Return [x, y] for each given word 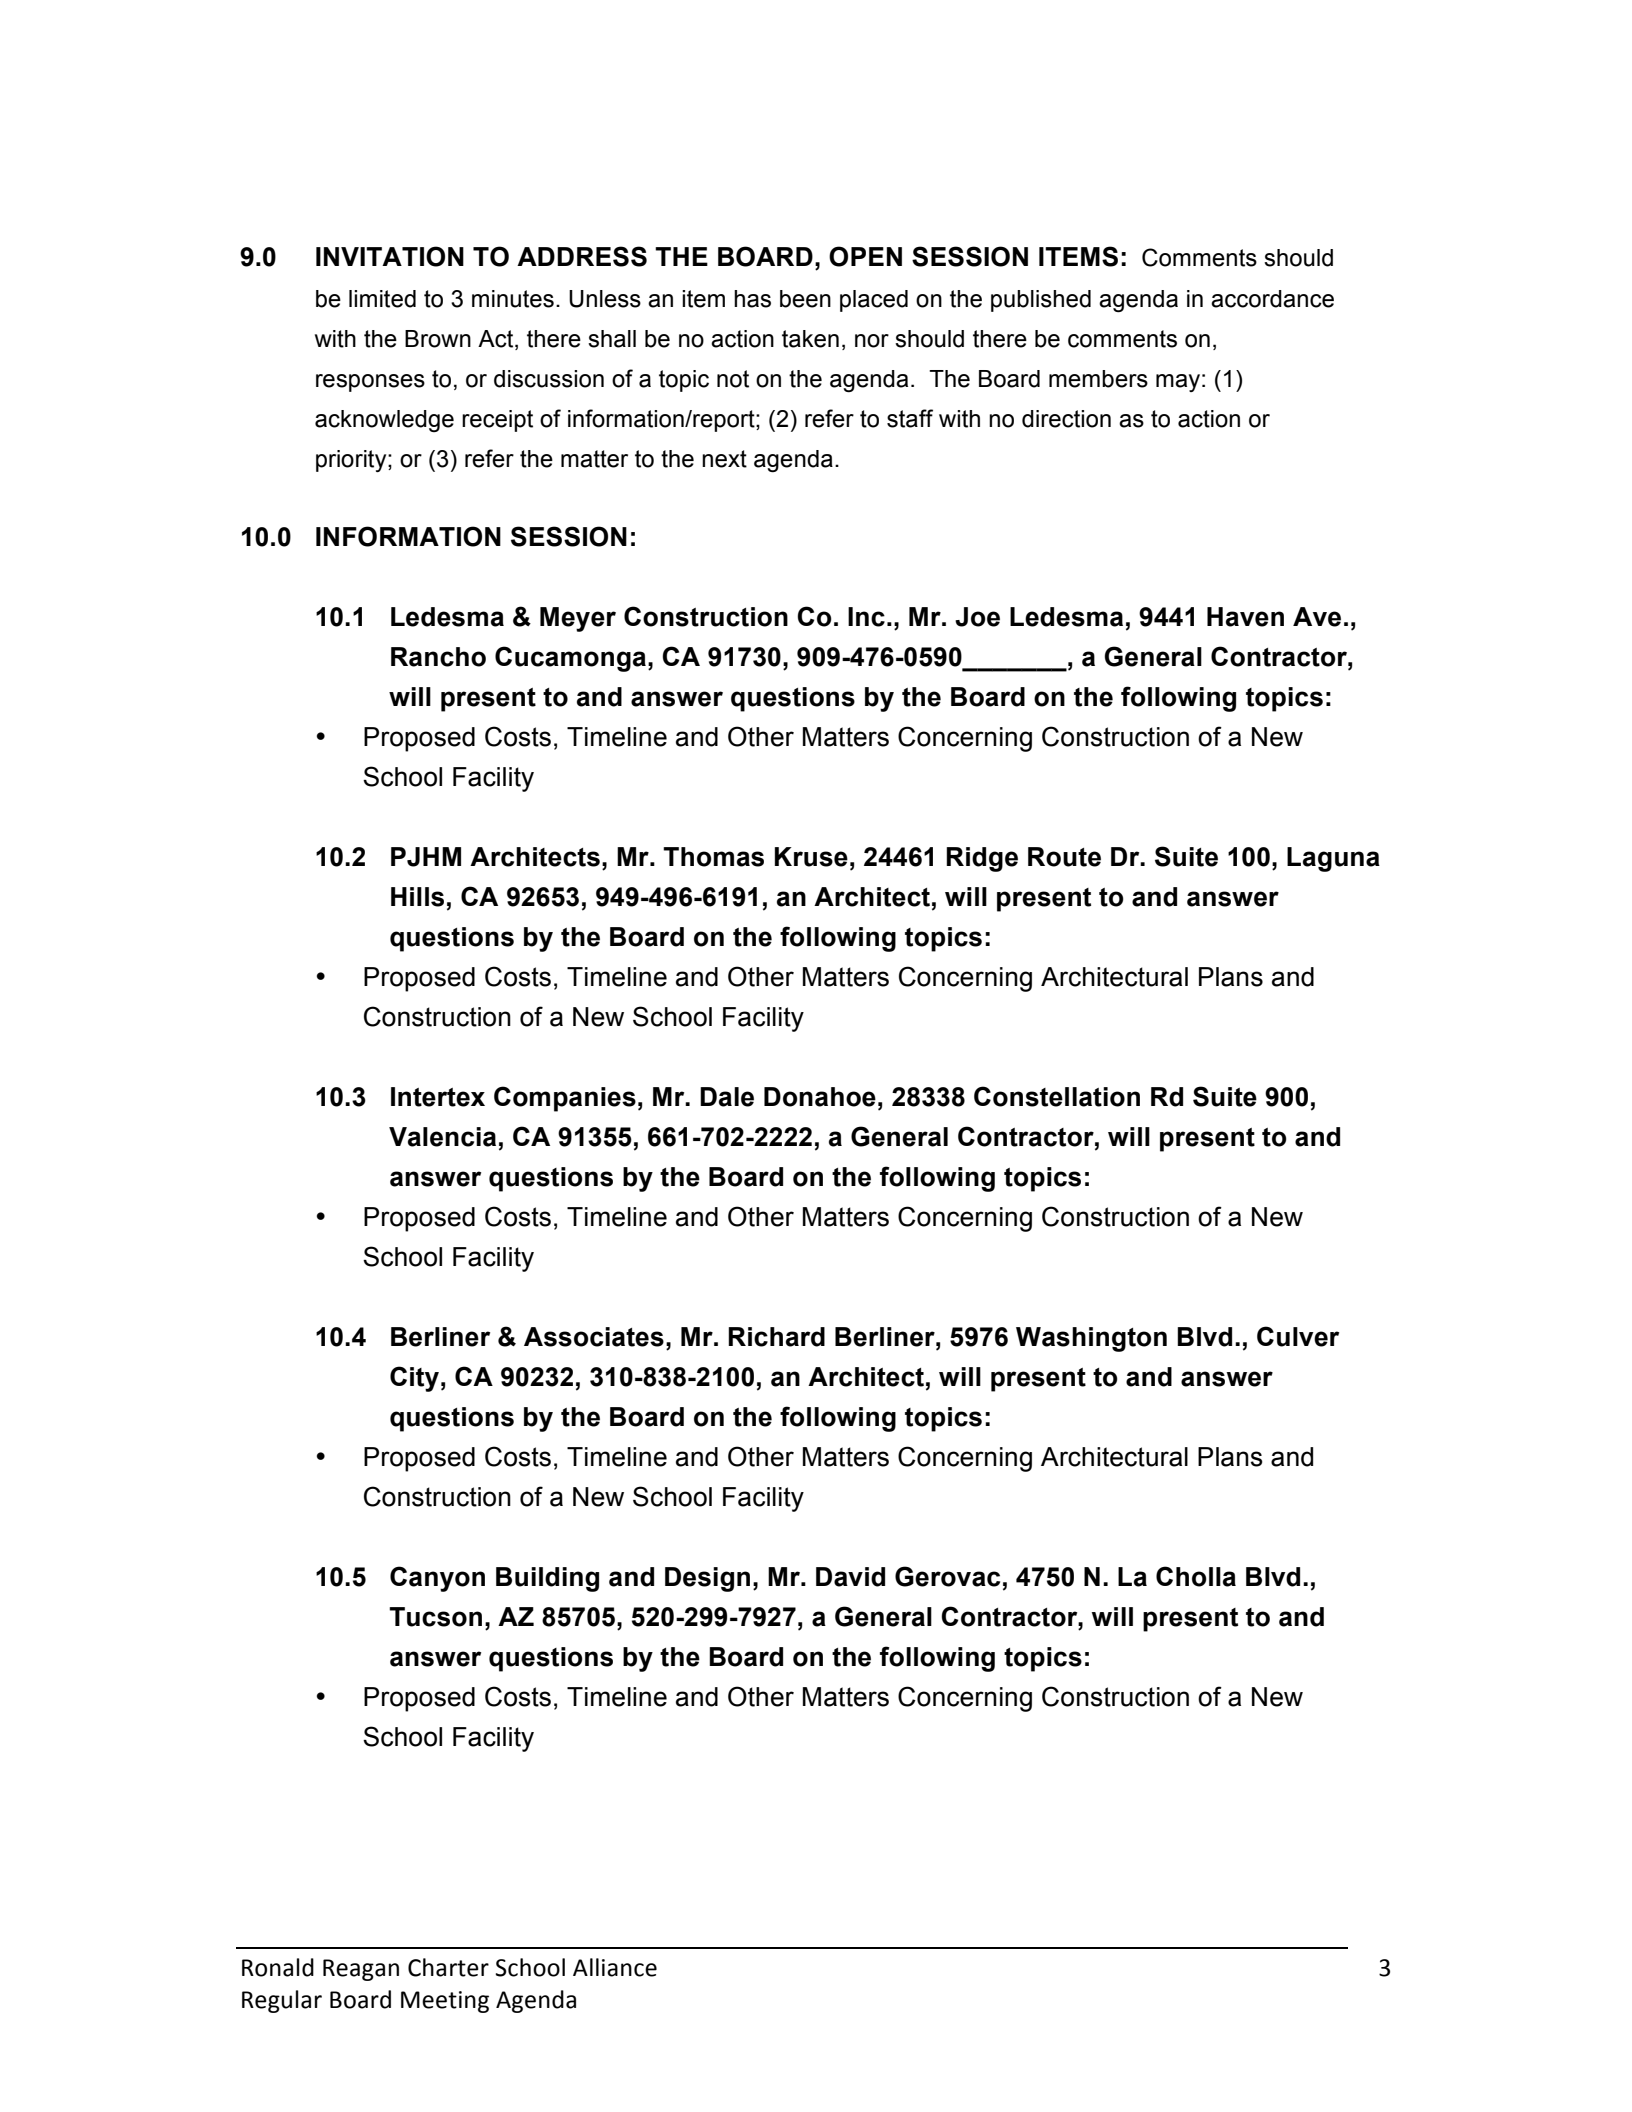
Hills [417, 897]
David [850, 1577]
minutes [513, 299]
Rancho [438, 657]
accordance [1272, 299]
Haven [1245, 617]
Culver [1298, 1336]
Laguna [1333, 859]
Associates [594, 1337]
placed [874, 301]
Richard [776, 1337]
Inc [866, 617]
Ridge [982, 859]
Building [547, 1579]
